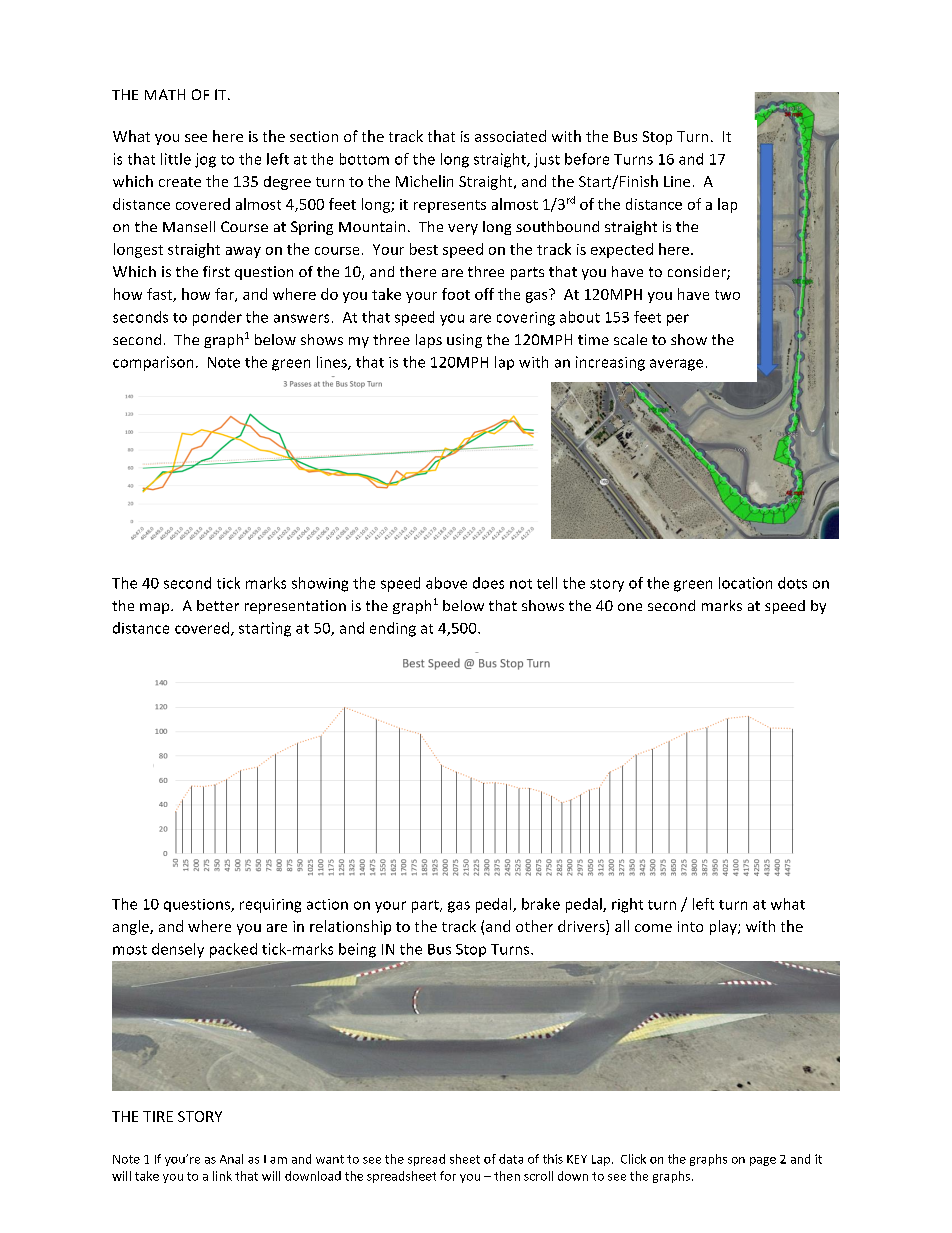  Describe the element at coordinates (464, 341) in the document. I see `using` at that location.
